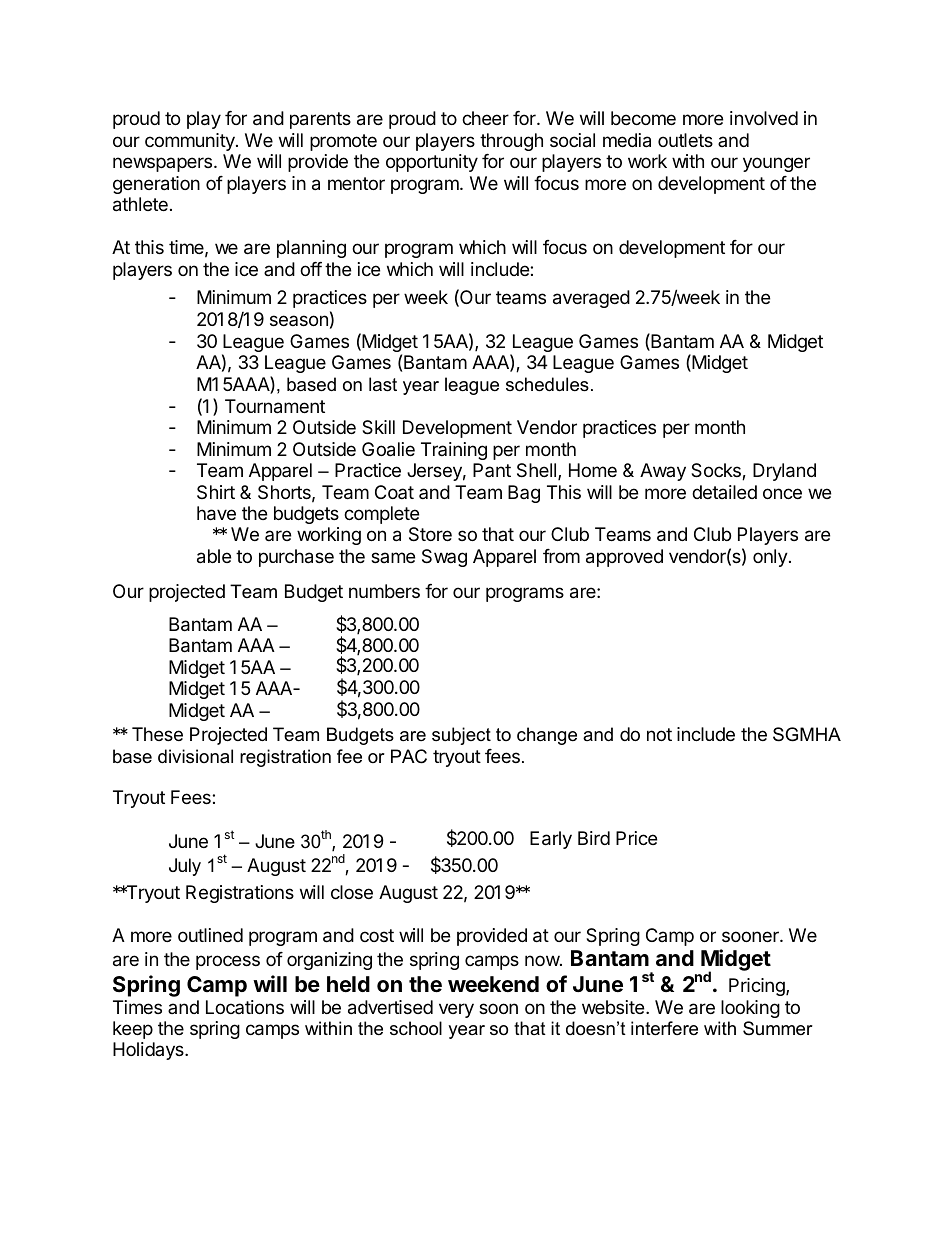 This image has width=952, height=1233. What do you see at coordinates (275, 406) in the image?
I see `Tournament` at bounding box center [275, 406].
